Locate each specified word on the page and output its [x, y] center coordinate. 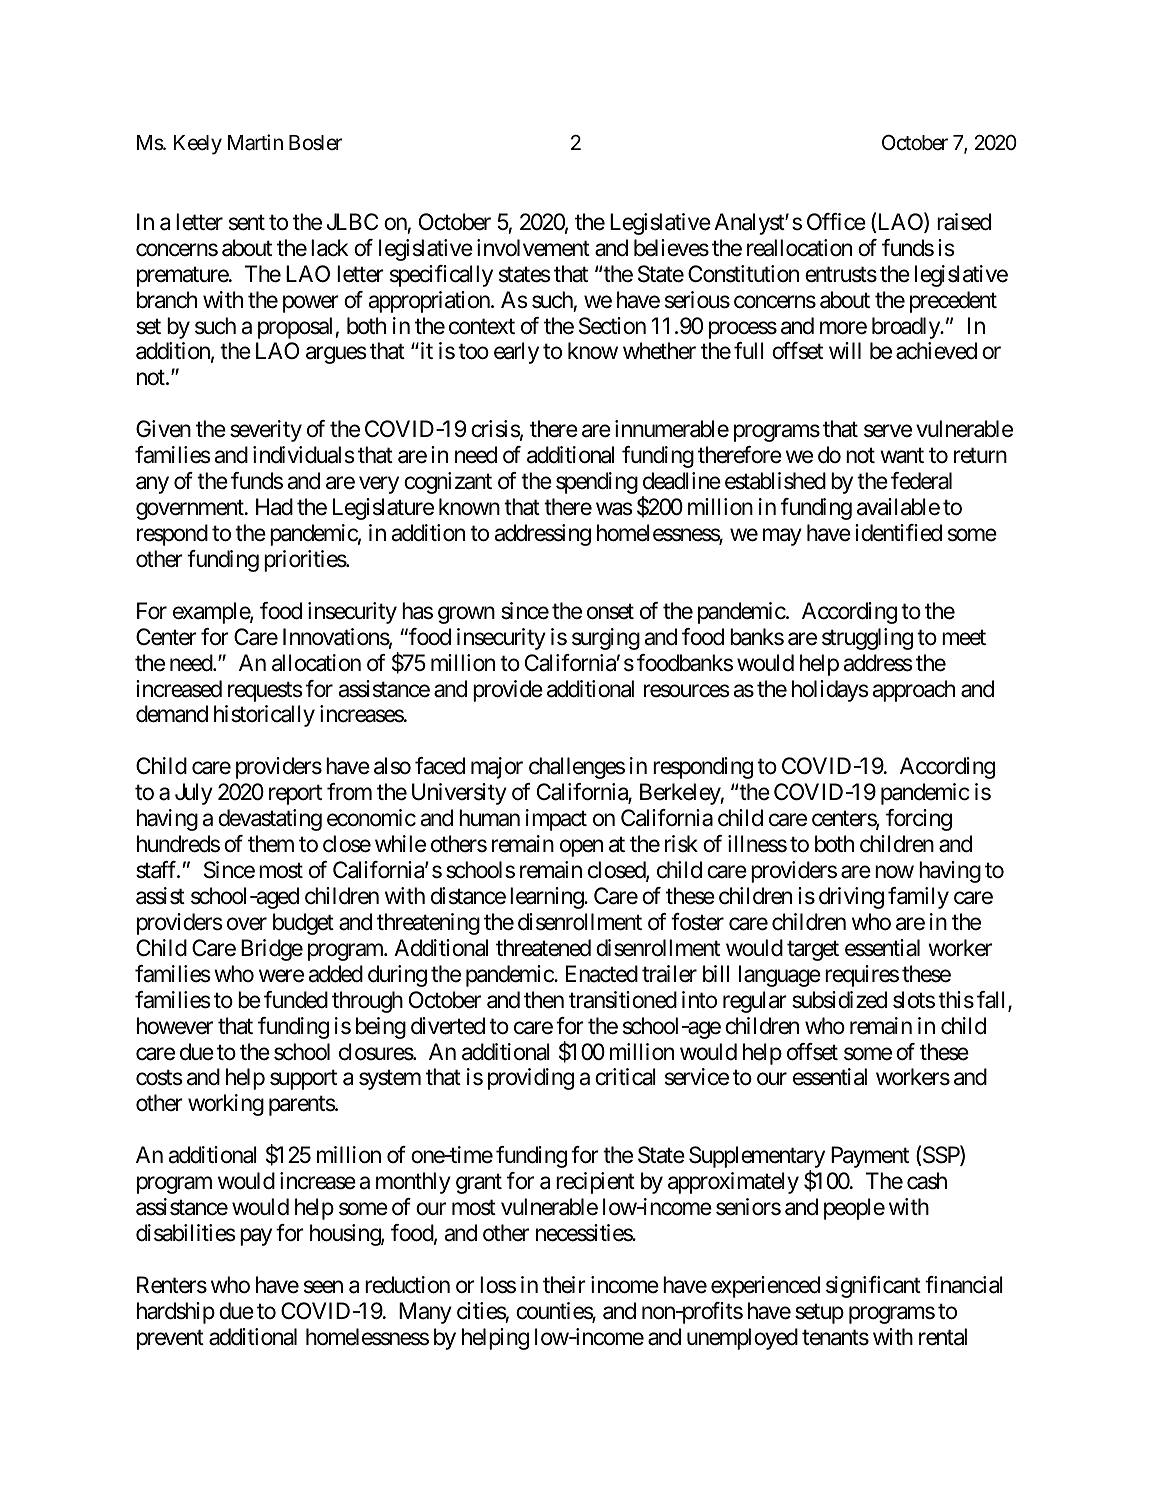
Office [836, 222]
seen [323, 1287]
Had [274, 507]
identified [898, 533]
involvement [533, 248]
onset [610, 612]
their [564, 1285]
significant [873, 1287]
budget [303, 924]
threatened [543, 948]
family [918, 898]
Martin [255, 142]
